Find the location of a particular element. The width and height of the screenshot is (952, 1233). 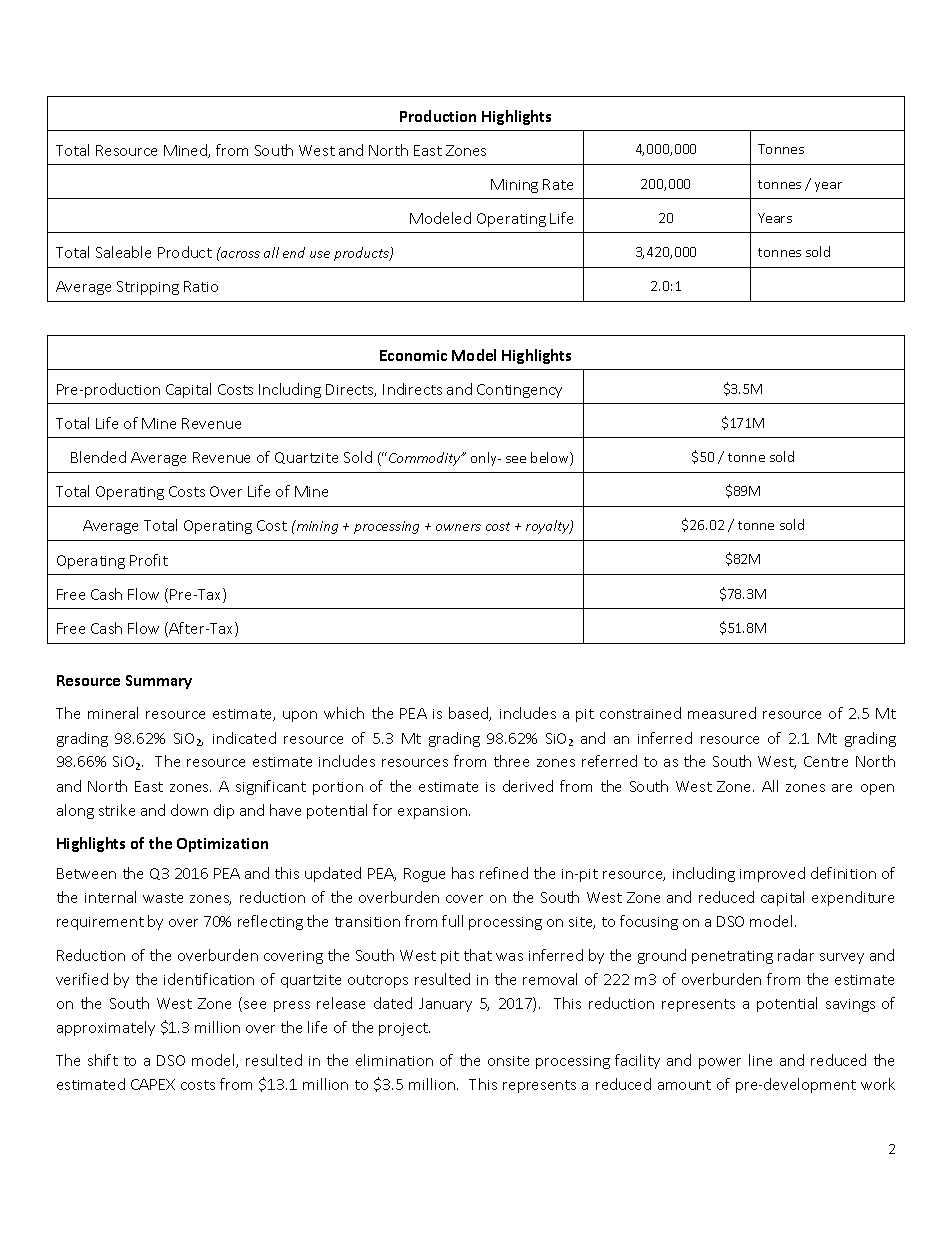

measured is located at coordinates (722, 713).
